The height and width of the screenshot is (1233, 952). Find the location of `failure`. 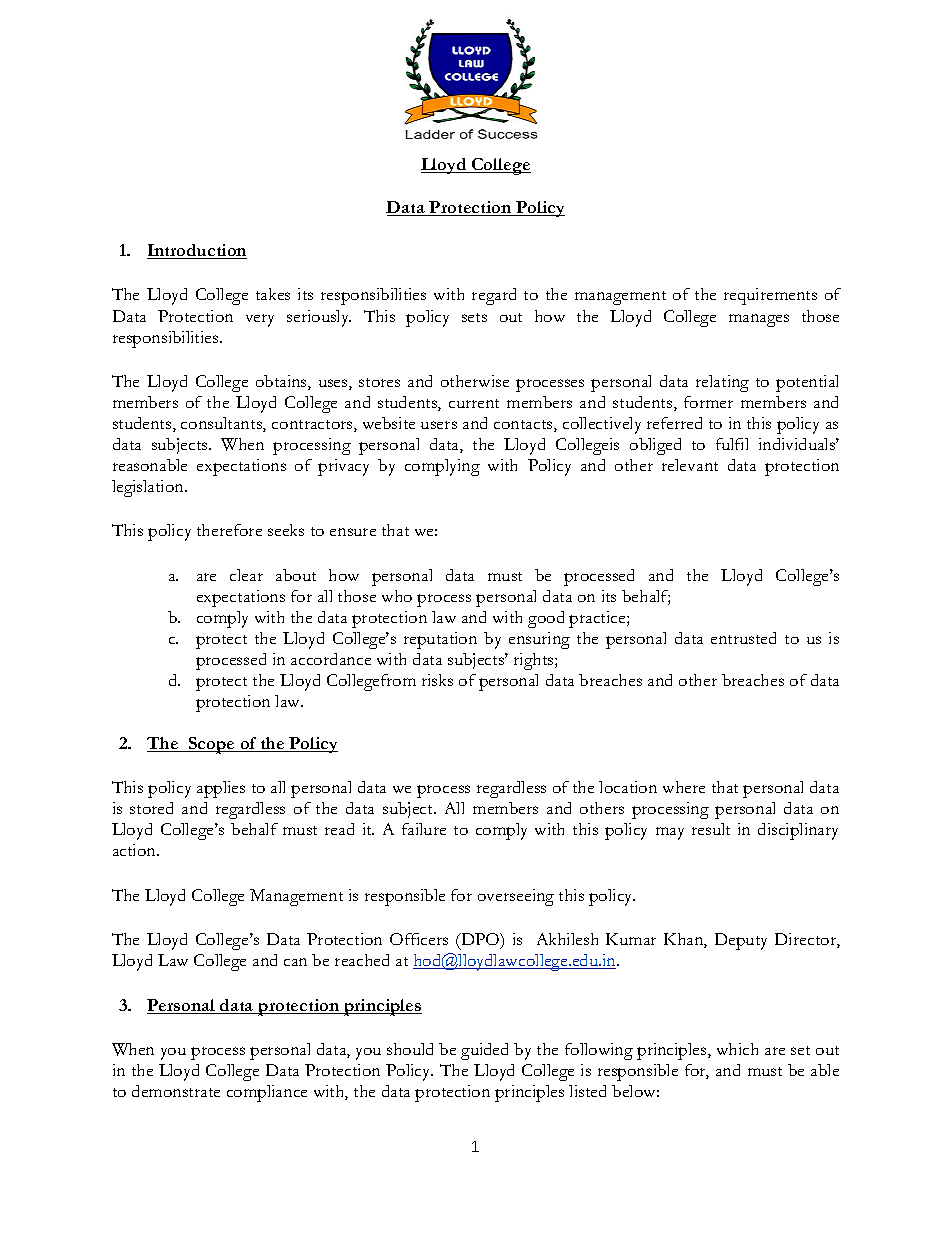

failure is located at coordinates (424, 829).
